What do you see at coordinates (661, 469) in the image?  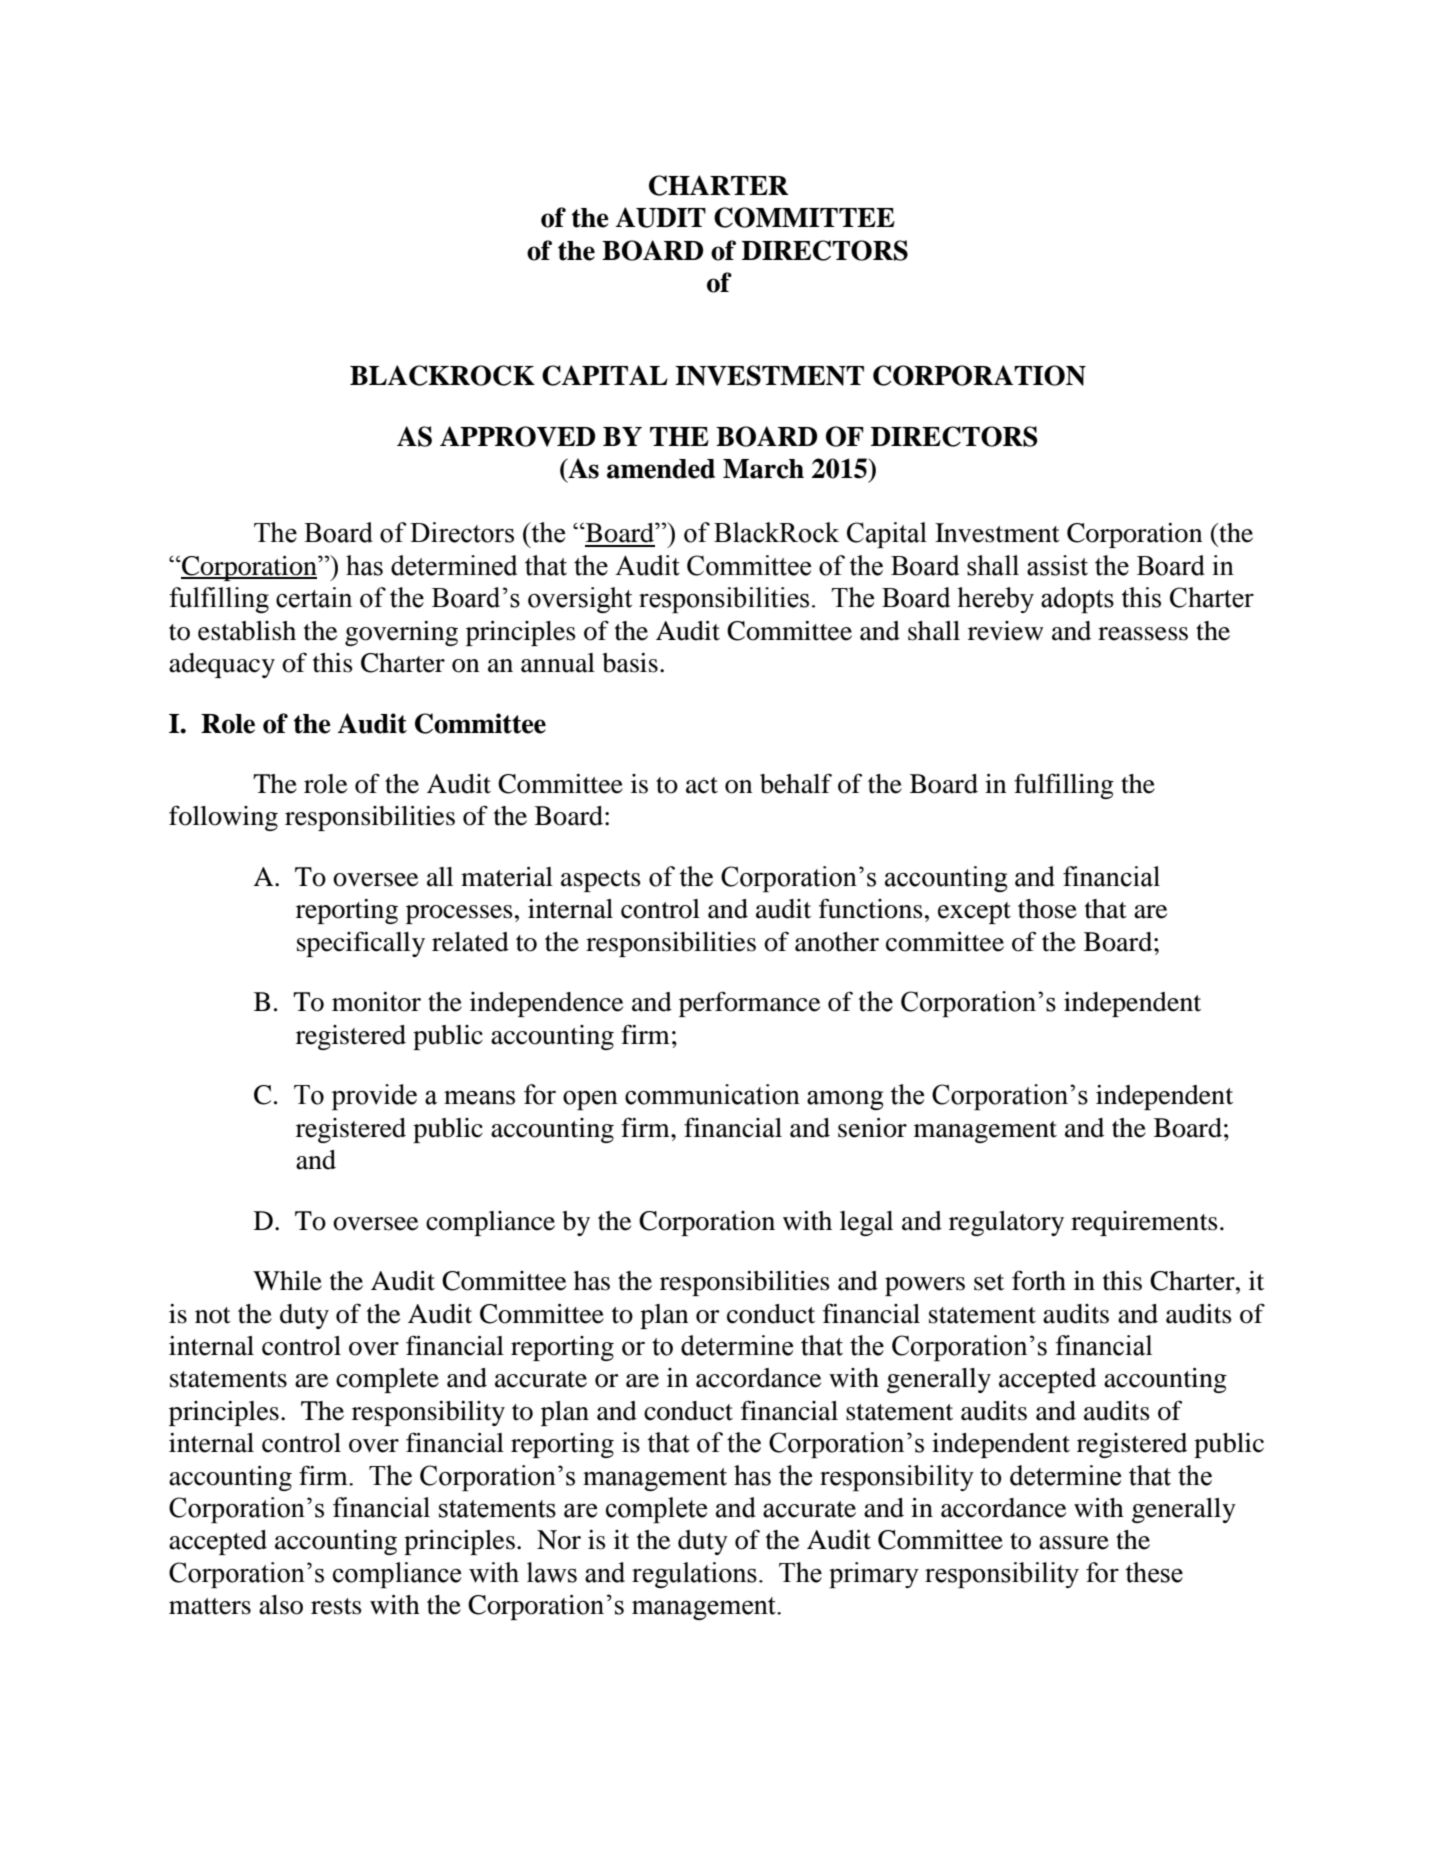 I see `amended` at bounding box center [661, 469].
